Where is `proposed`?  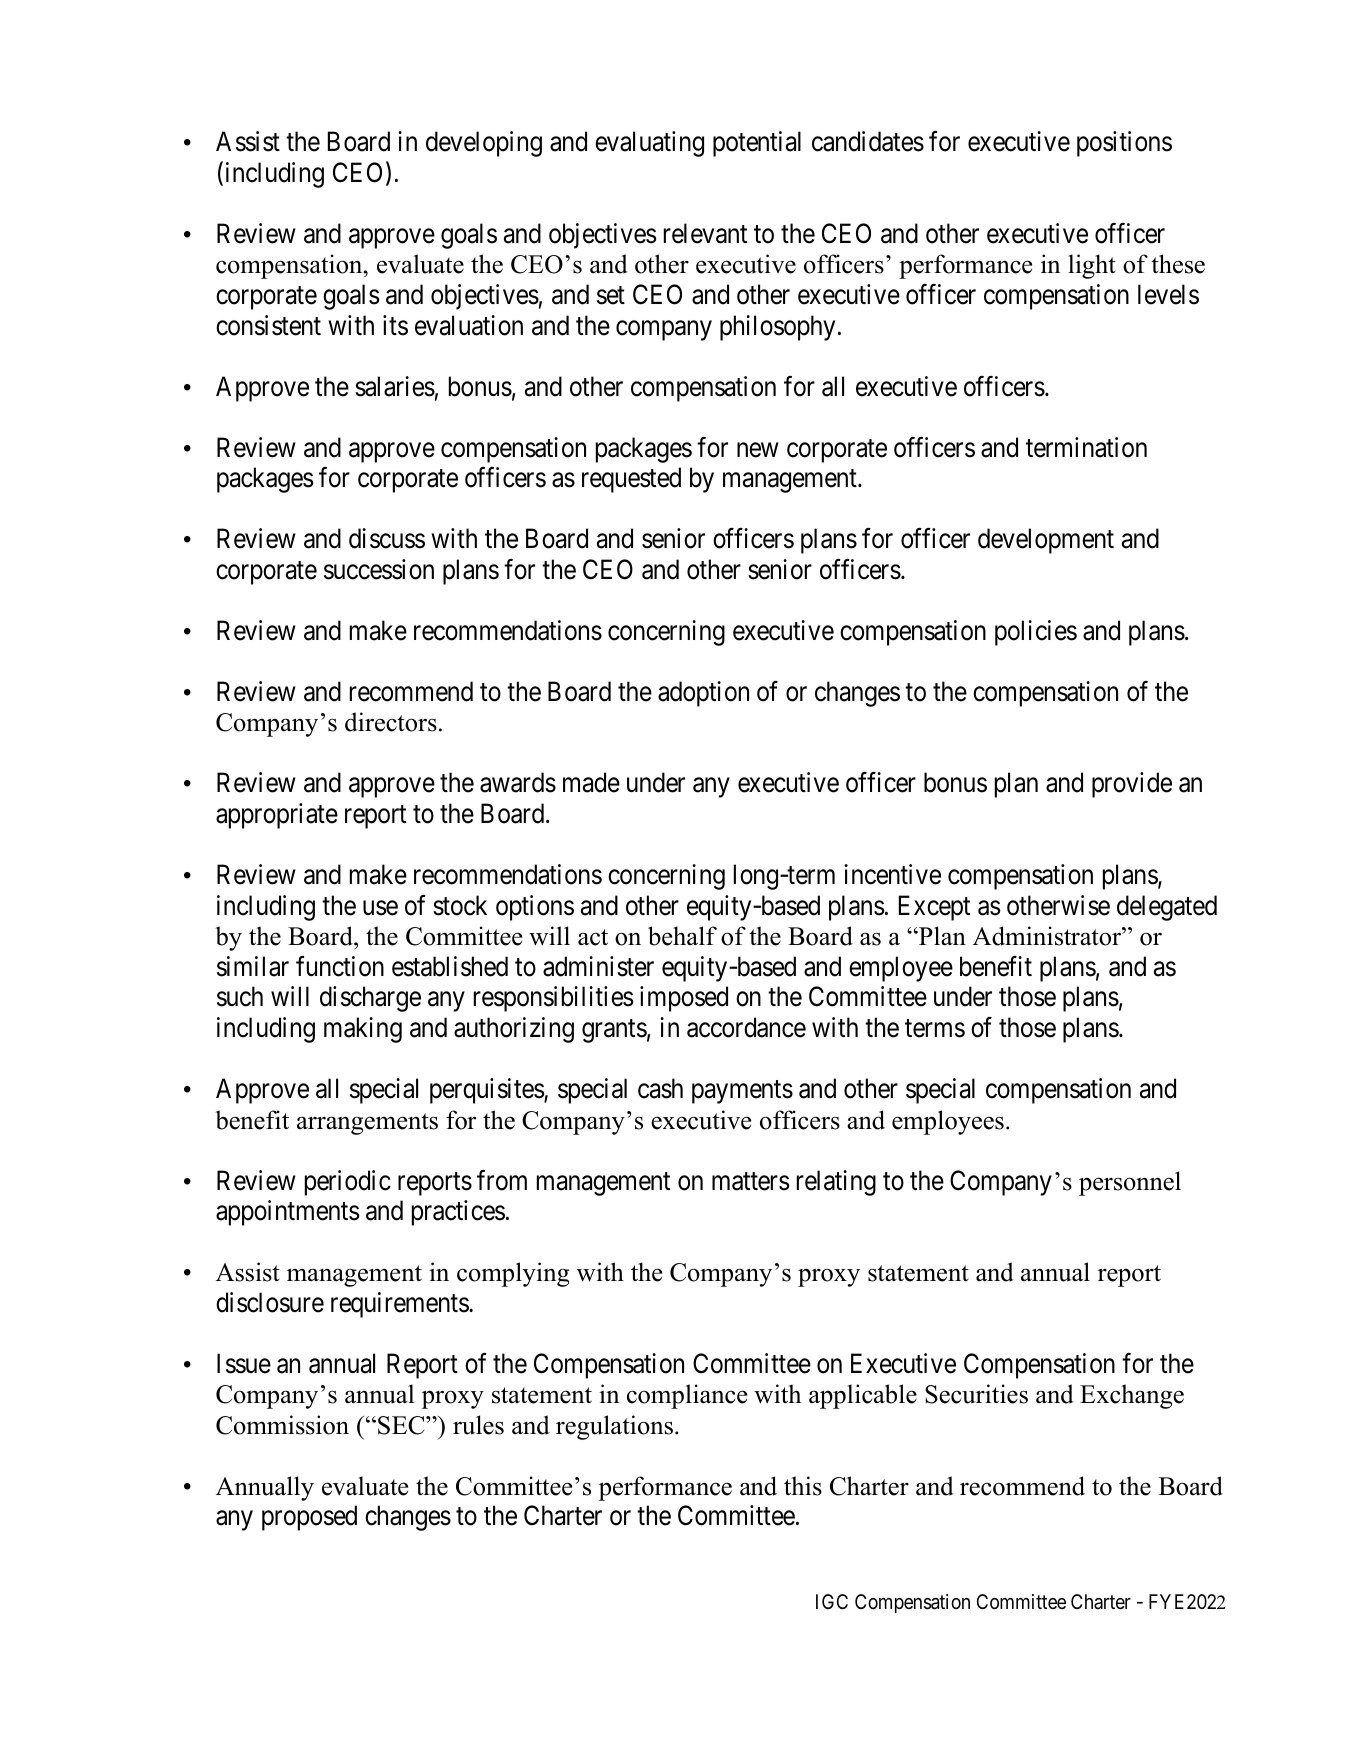 proposed is located at coordinates (309, 1518).
